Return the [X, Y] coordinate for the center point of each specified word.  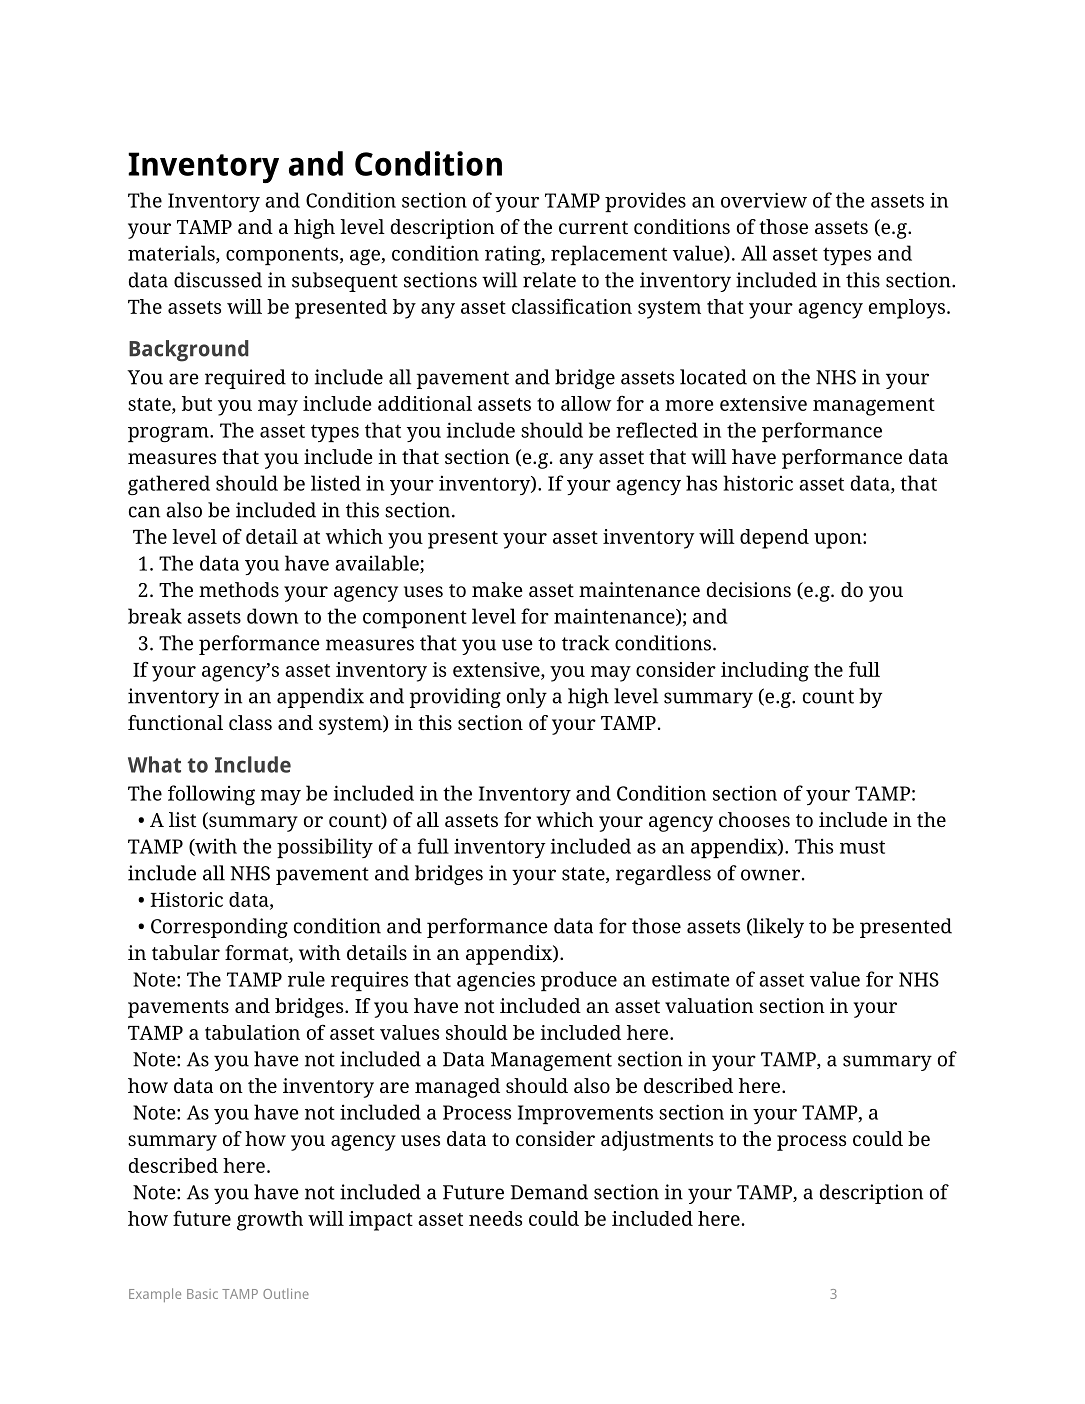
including [765, 672]
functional [175, 722]
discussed [218, 280]
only [527, 698]
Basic [202, 1294]
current [593, 227]
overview [764, 200]
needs [495, 1218]
